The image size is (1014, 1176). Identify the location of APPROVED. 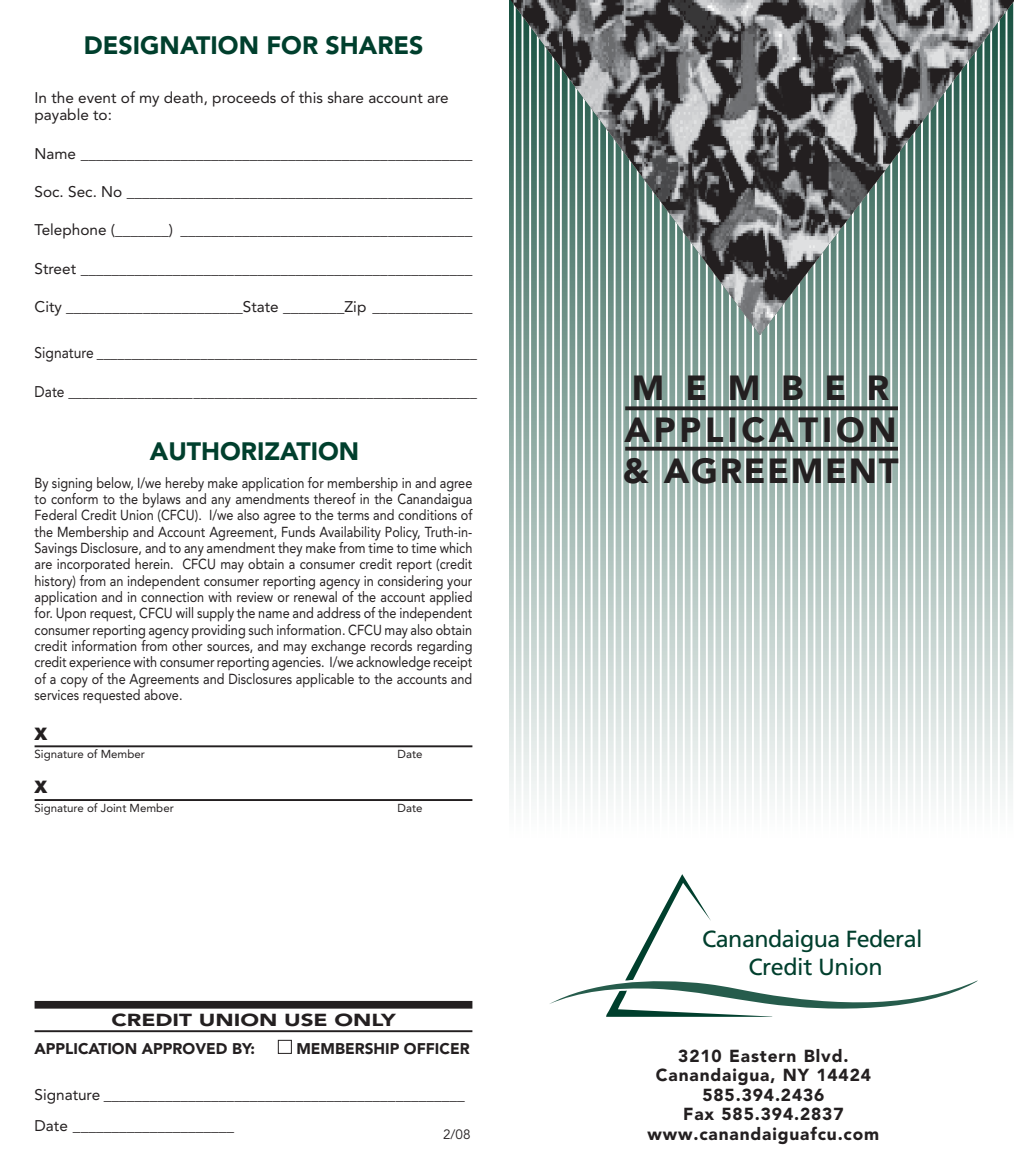
(184, 1049).
